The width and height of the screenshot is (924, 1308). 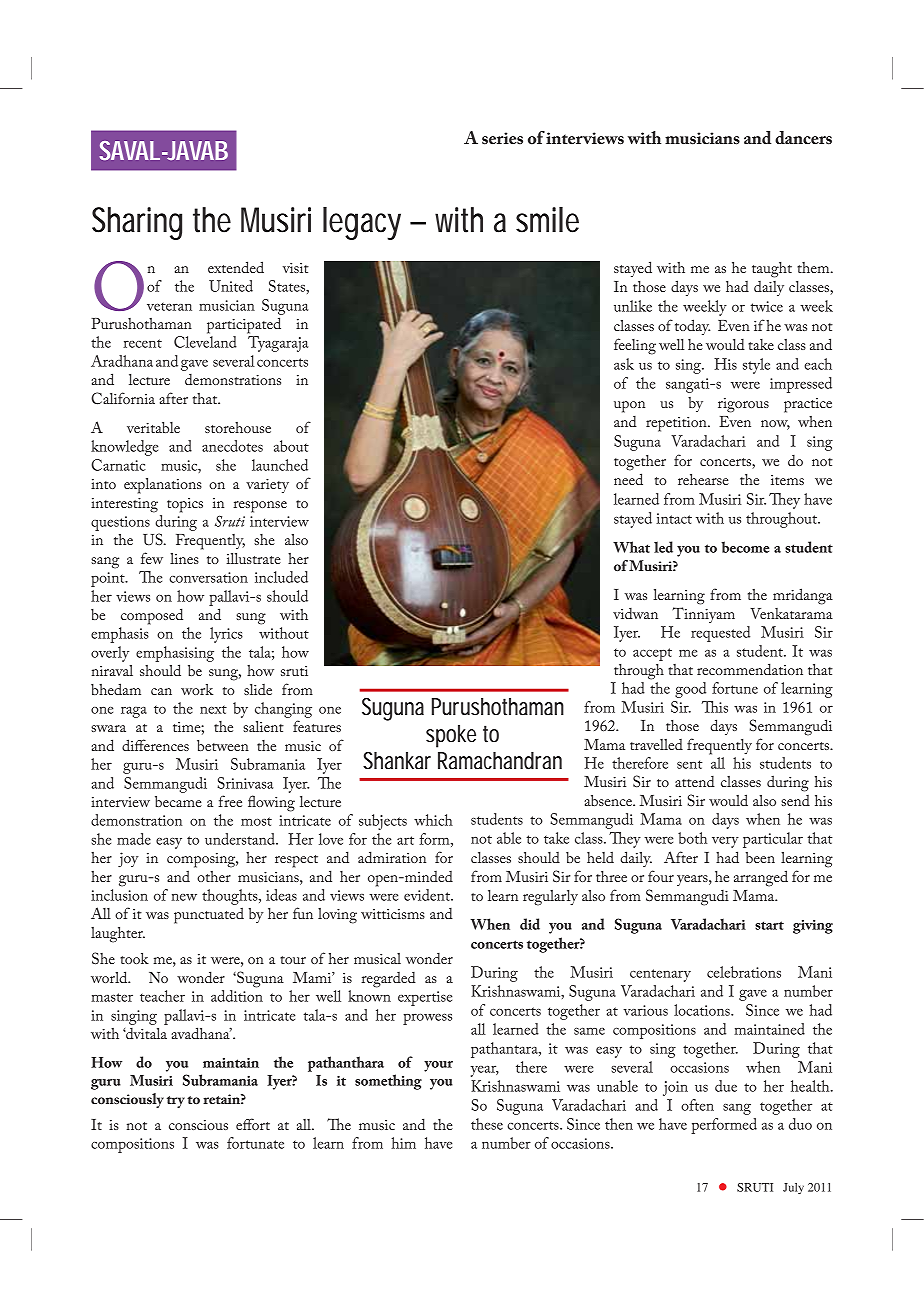 What do you see at coordinates (197, 689) in the screenshot?
I see `work` at bounding box center [197, 689].
